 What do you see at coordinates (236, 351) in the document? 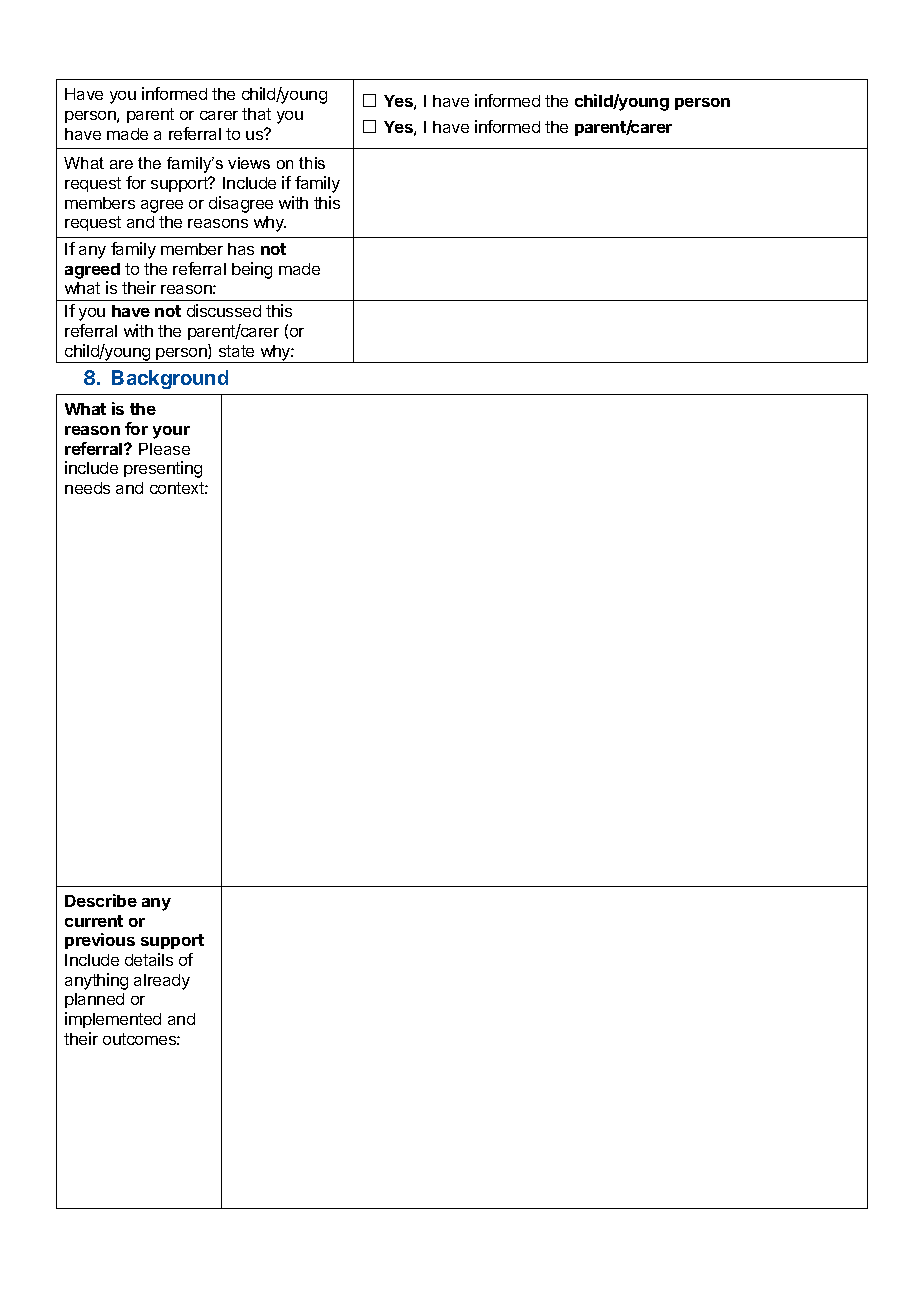
I see `state` at bounding box center [236, 351].
